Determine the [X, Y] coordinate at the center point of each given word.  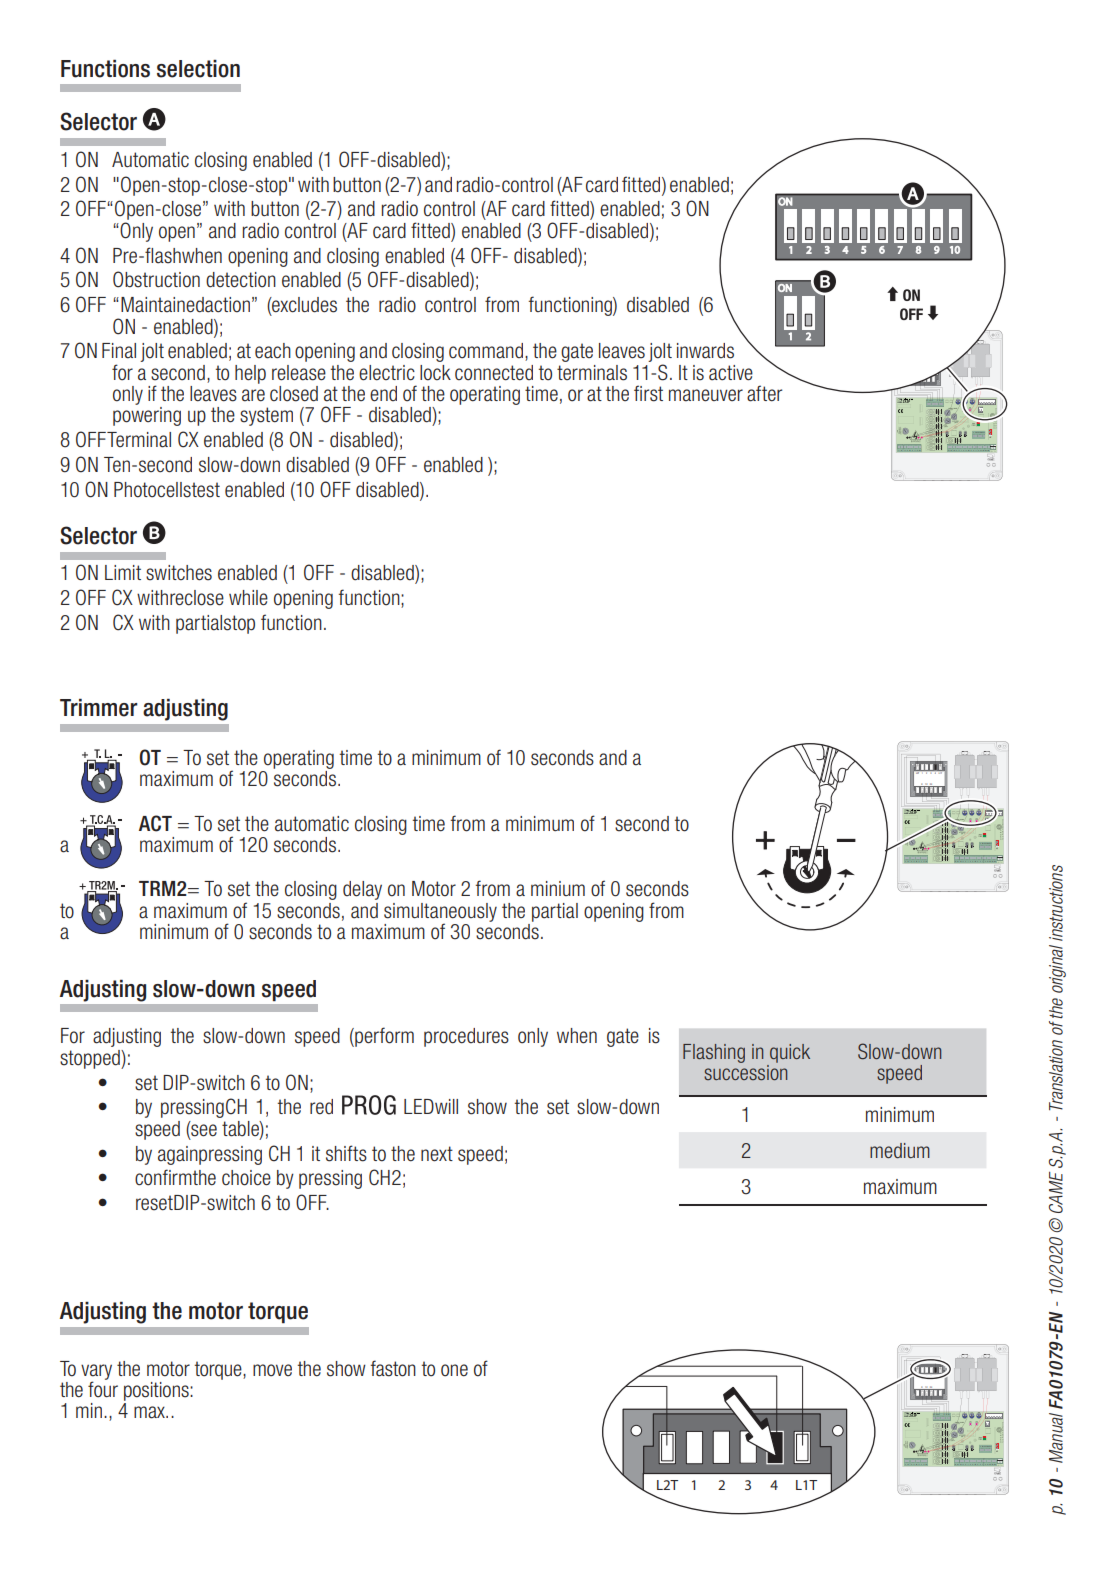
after [764, 393]
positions [157, 1393]
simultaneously [440, 913]
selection [198, 69]
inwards [705, 351]
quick [790, 1053]
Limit [123, 572]
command [487, 352]
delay [362, 890]
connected [494, 373]
